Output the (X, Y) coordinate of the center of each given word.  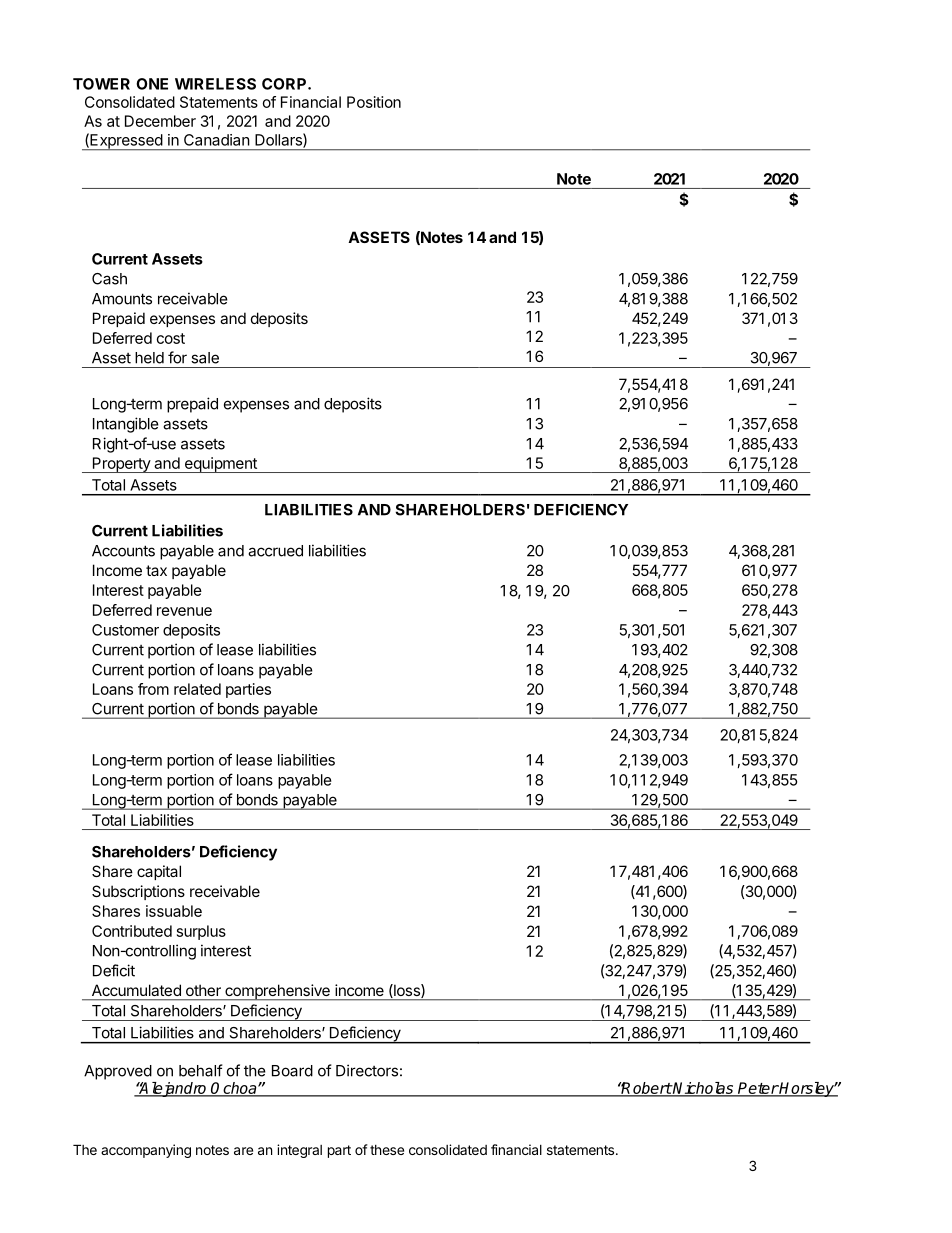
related (197, 689)
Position (374, 102)
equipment (220, 465)
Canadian (217, 140)
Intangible (126, 425)
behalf (201, 1070)
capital (159, 872)
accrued (275, 551)
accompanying (146, 1151)
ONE (152, 84)
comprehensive (277, 992)
